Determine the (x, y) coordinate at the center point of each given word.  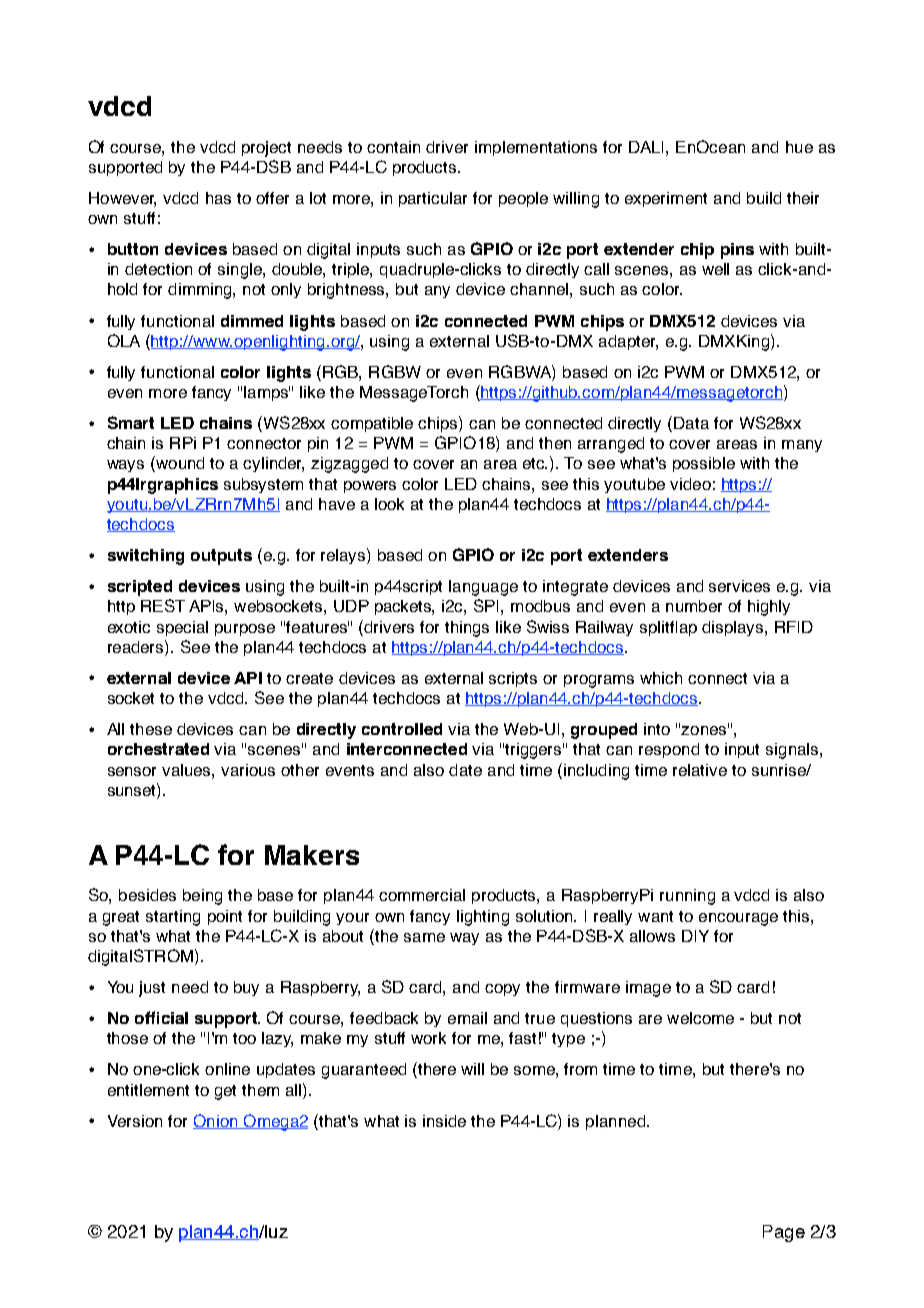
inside (444, 1121)
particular (433, 199)
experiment (666, 199)
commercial (422, 895)
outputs (221, 557)
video (690, 484)
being (202, 897)
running (687, 897)
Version (135, 1121)
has (218, 198)
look (389, 504)
